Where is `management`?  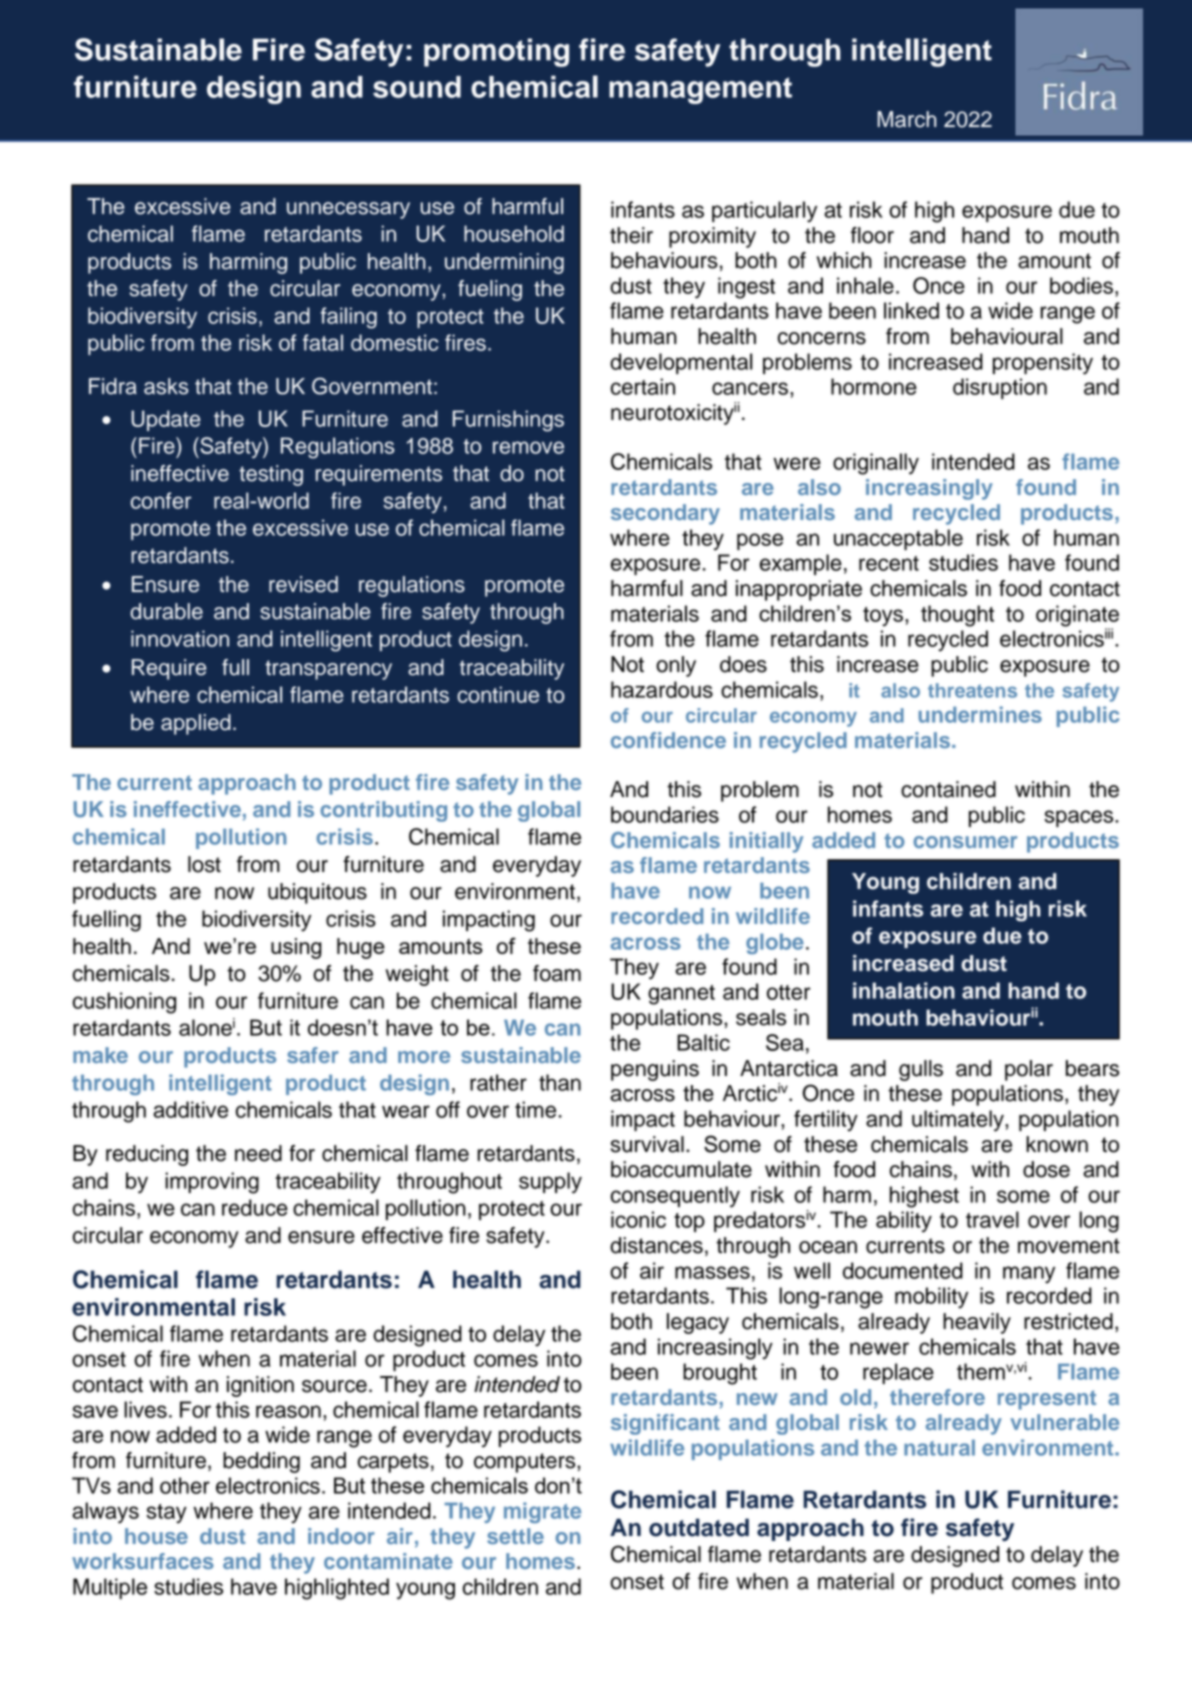
management is located at coordinates (700, 90).
